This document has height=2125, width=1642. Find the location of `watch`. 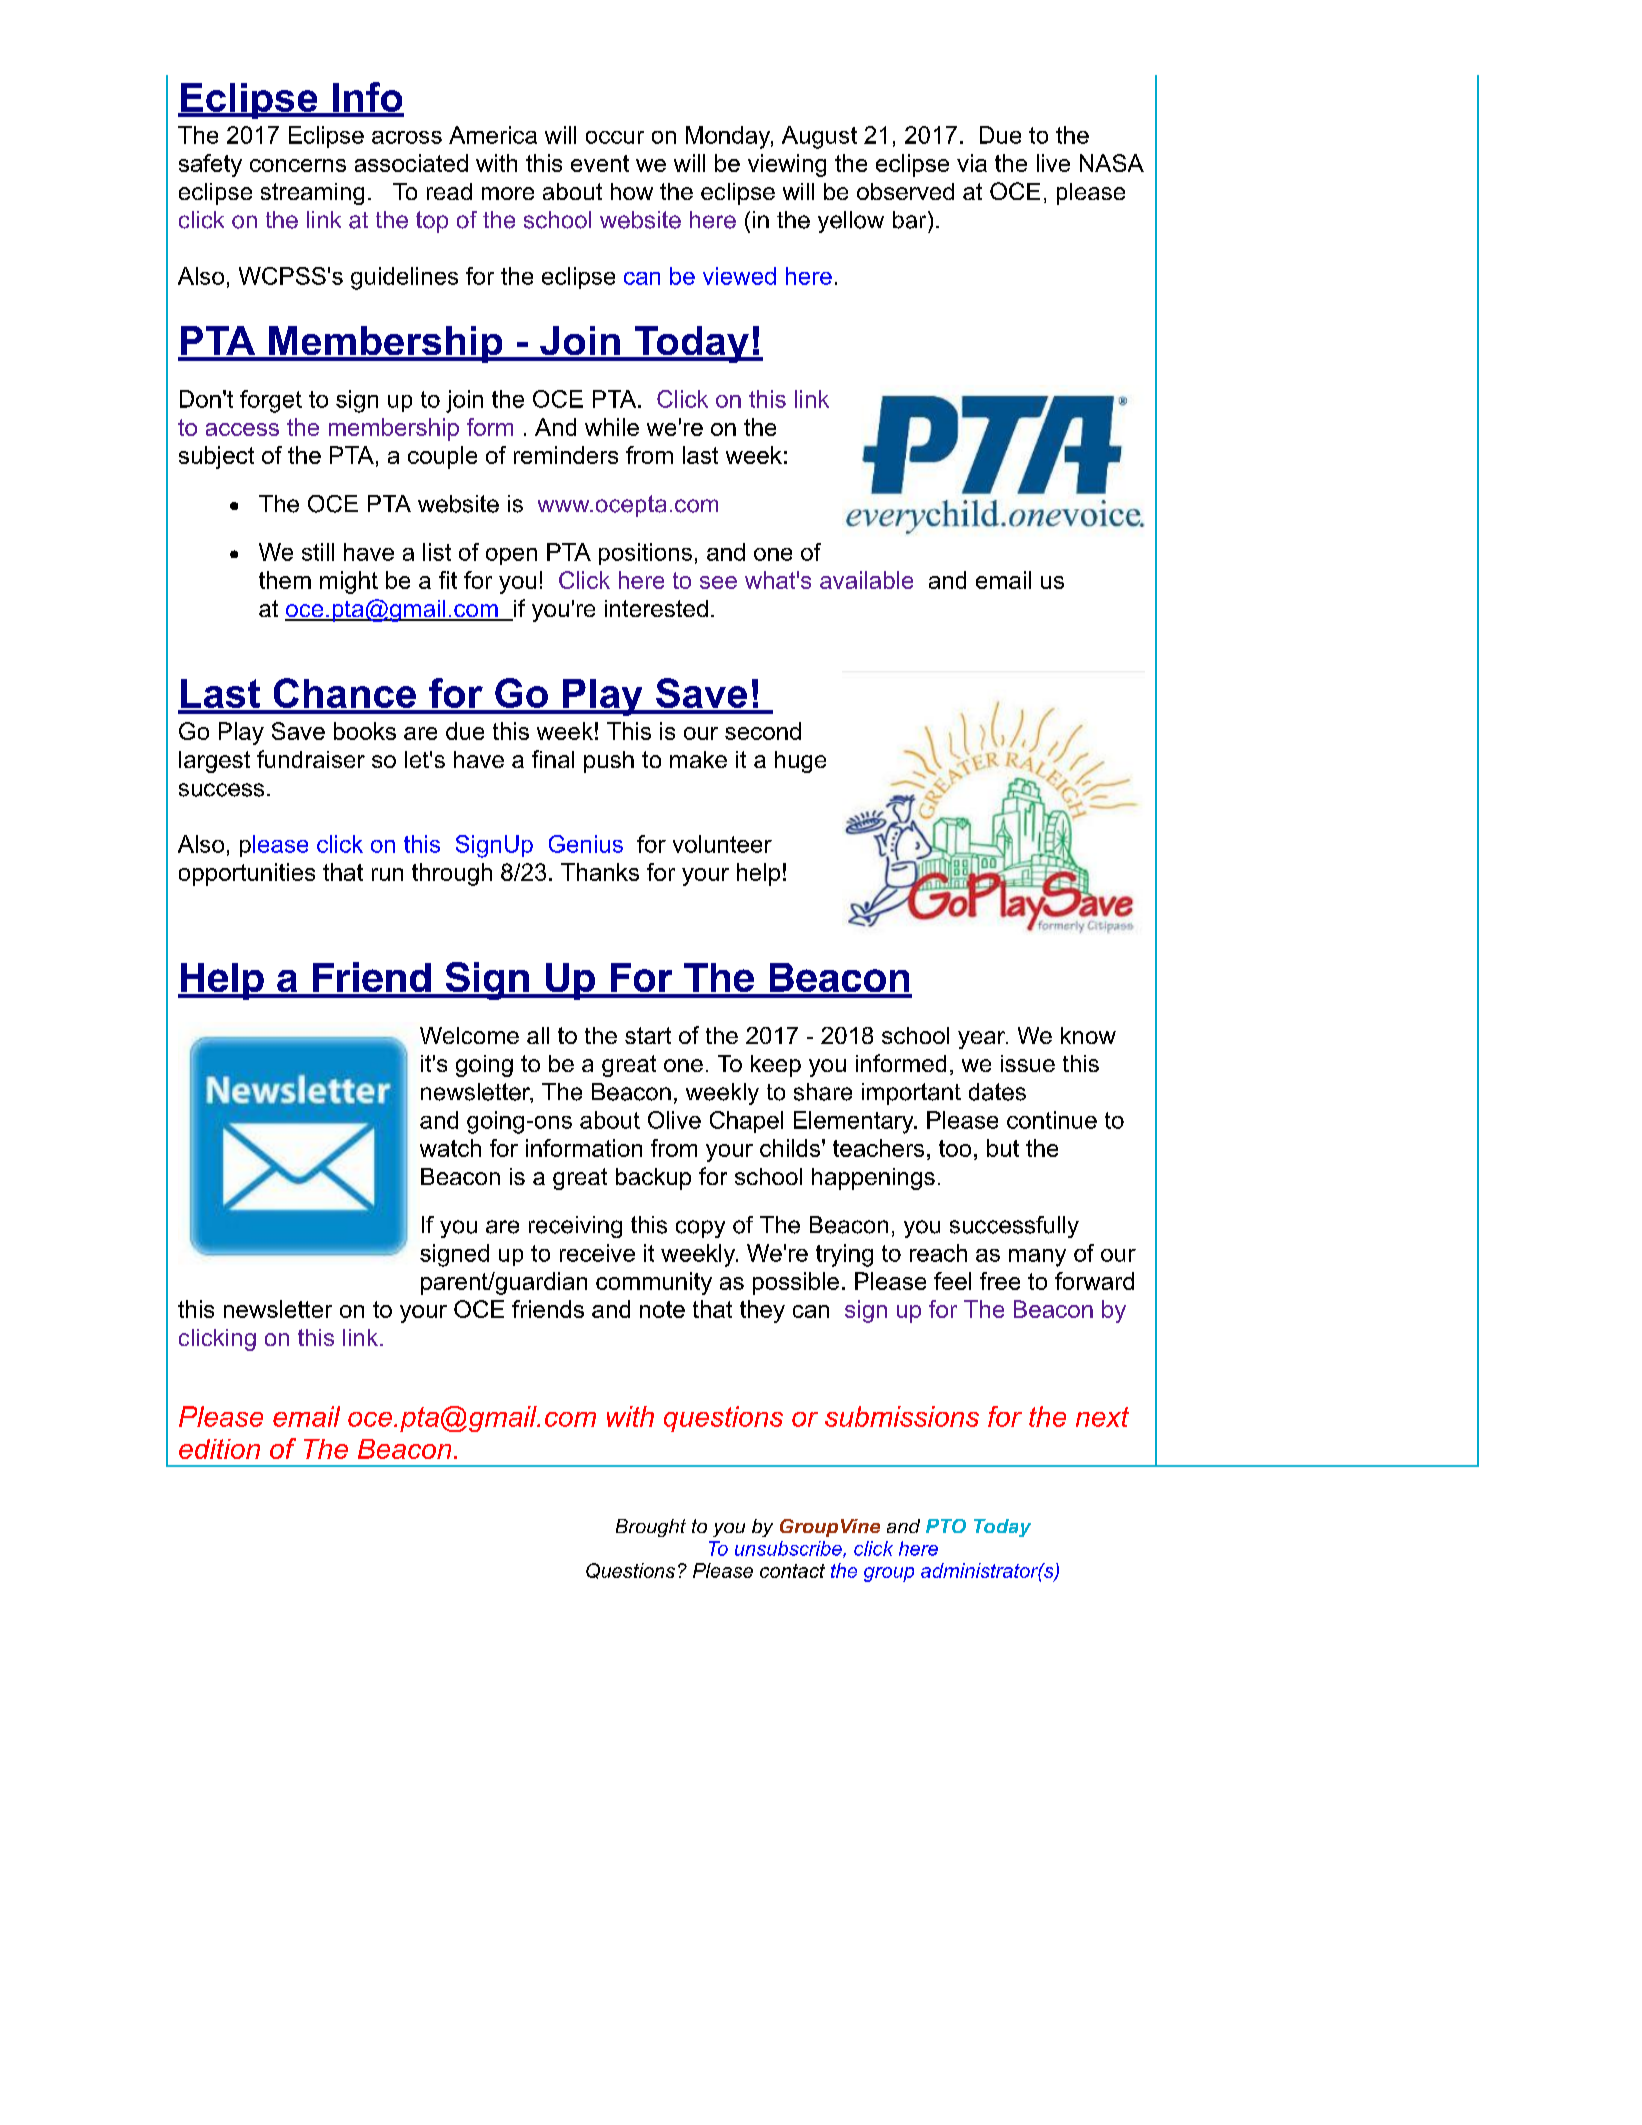

watch is located at coordinates (450, 1148).
